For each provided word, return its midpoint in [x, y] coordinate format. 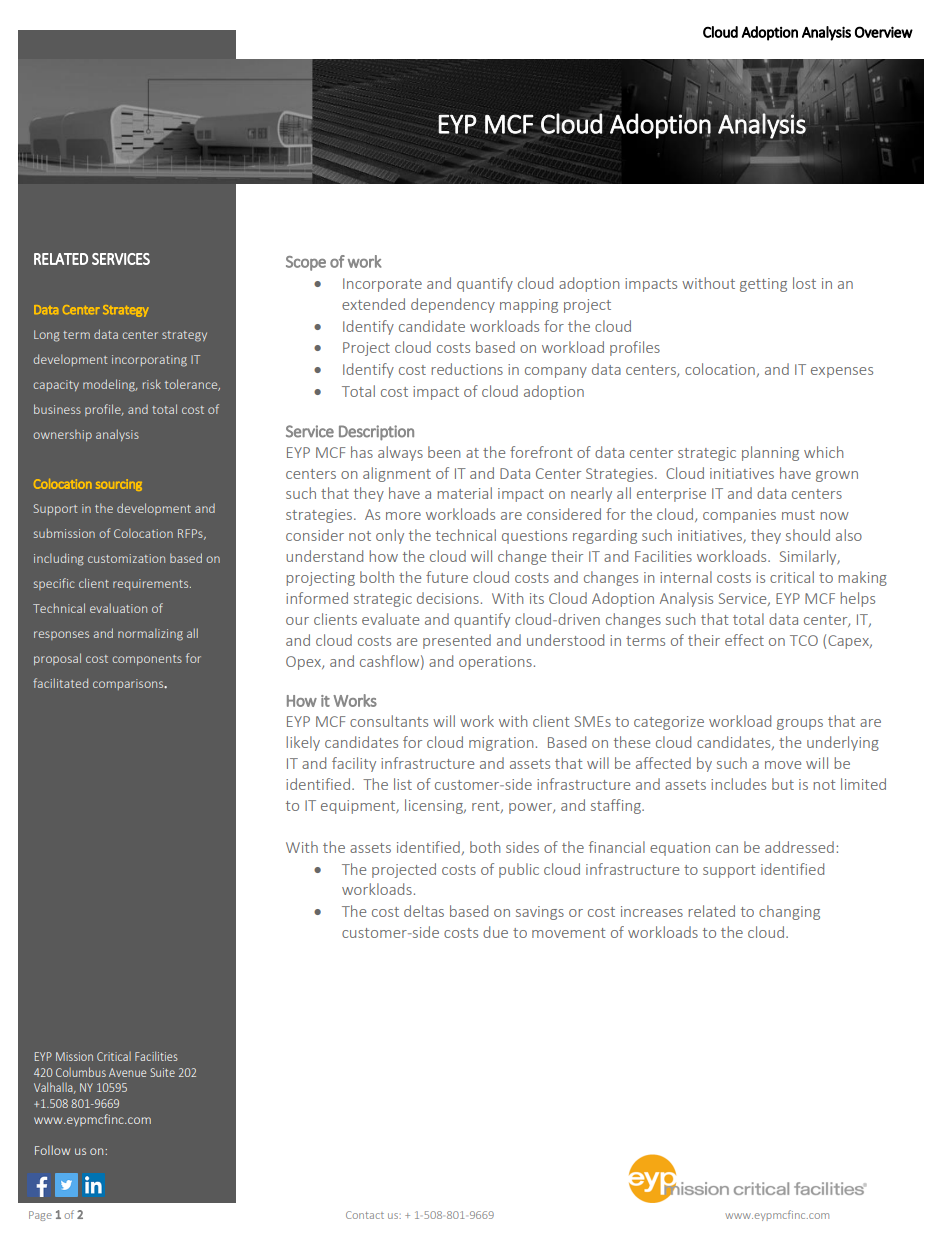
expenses [842, 372]
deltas [424, 911]
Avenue [127, 1072]
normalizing [150, 634]
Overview [884, 32]
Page [40, 1216]
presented [457, 641]
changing [789, 912]
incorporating [149, 361]
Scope [306, 263]
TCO [804, 640]
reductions [467, 369]
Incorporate [382, 285]
